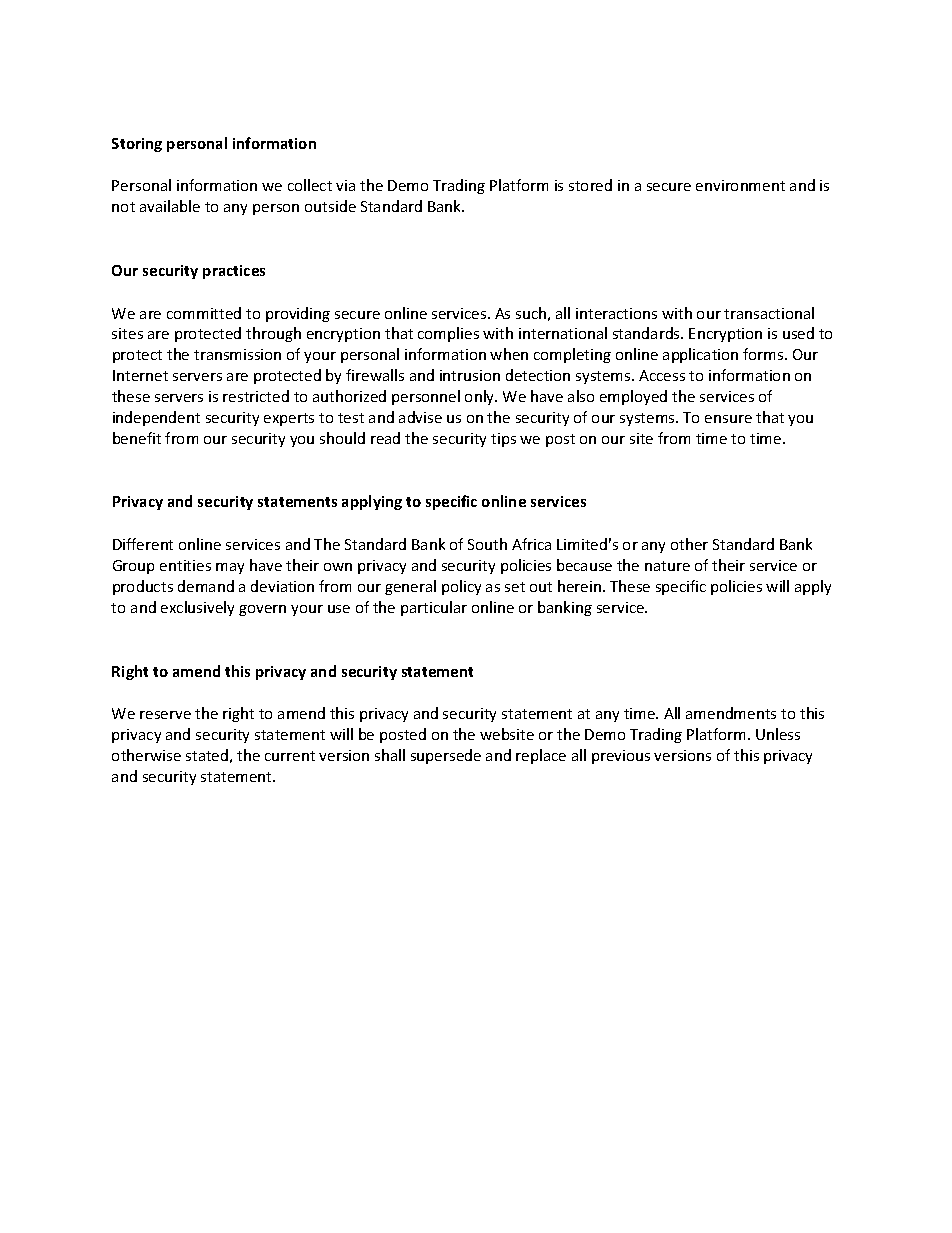 The height and width of the screenshot is (1233, 952). What do you see at coordinates (728, 419) in the screenshot?
I see `ensure` at bounding box center [728, 419].
